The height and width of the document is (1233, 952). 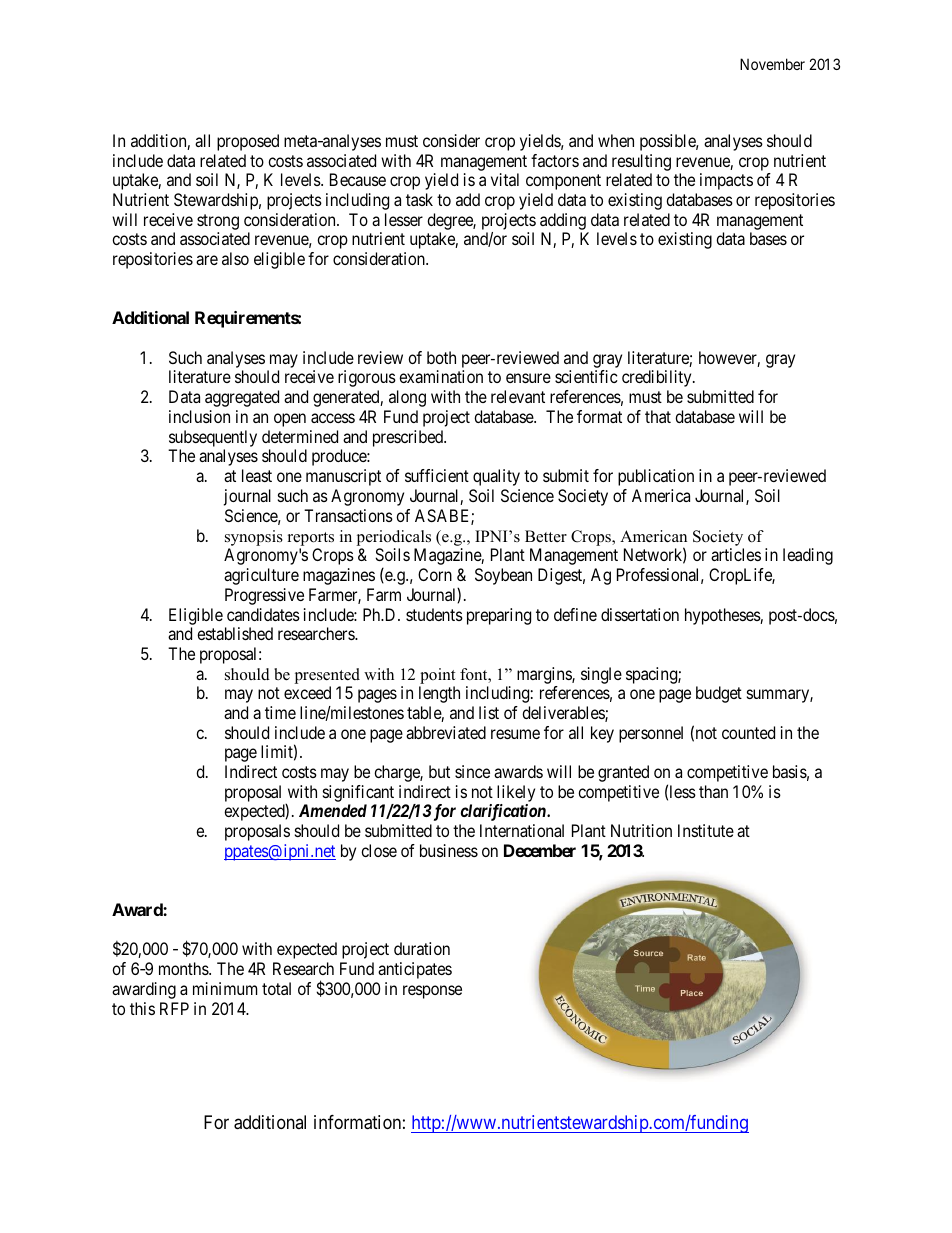 What do you see at coordinates (207, 260) in the document?
I see `are` at bounding box center [207, 260].
